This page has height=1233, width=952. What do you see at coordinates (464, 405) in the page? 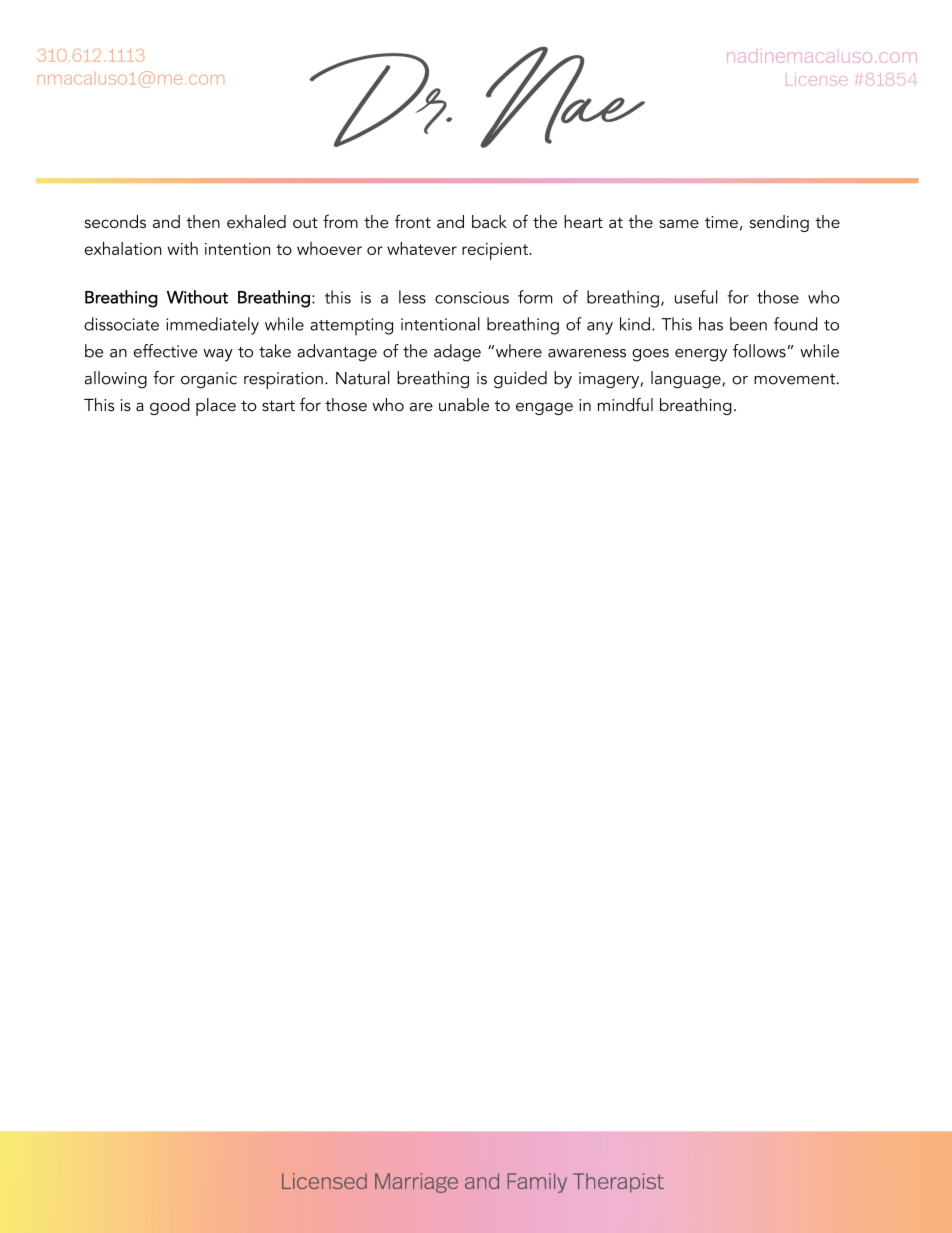
I see `unable` at bounding box center [464, 405].
